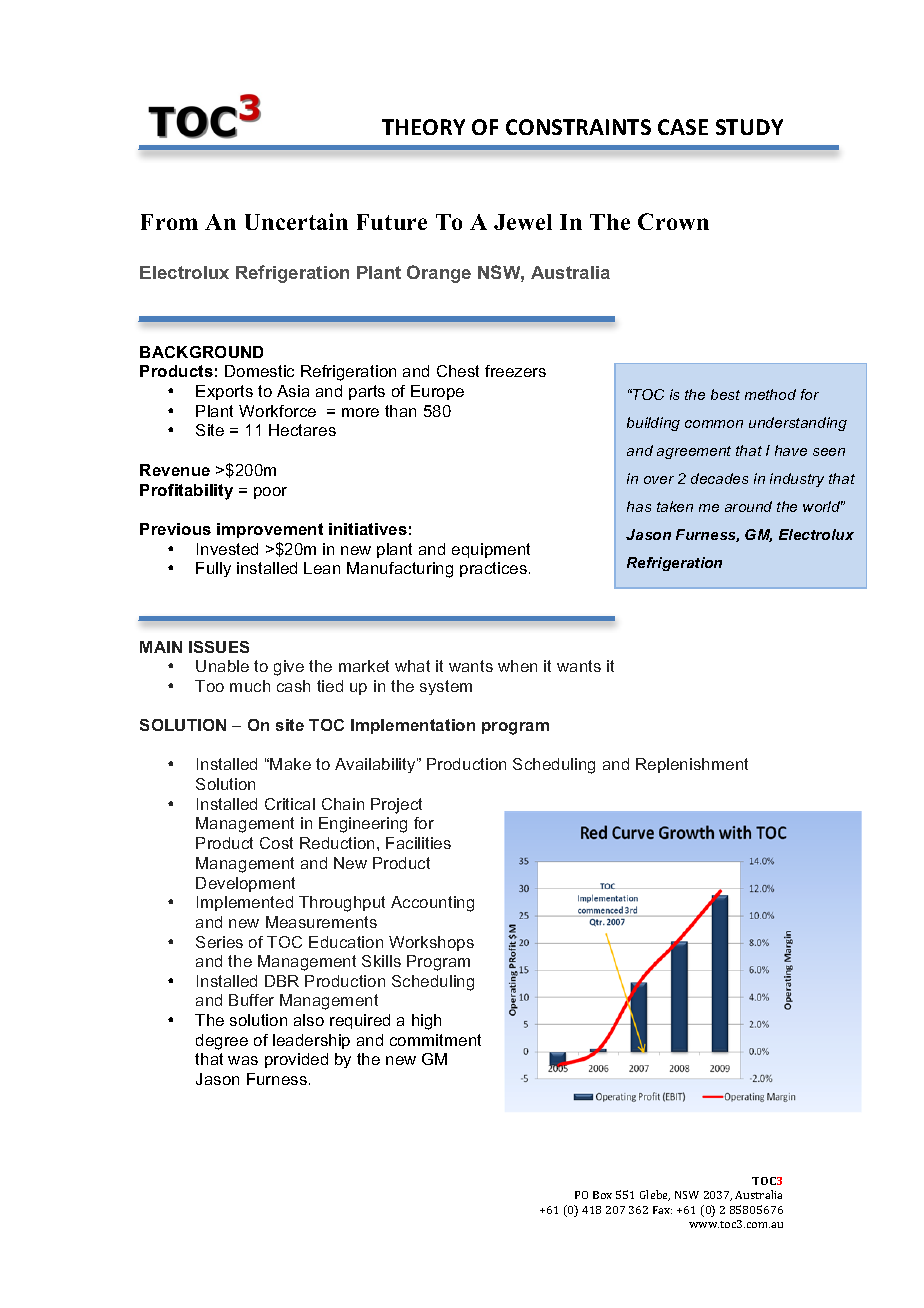 Image resolution: width=924 pixels, height=1308 pixels. Describe the element at coordinates (418, 843) in the screenshot. I see `Facilities` at that location.
